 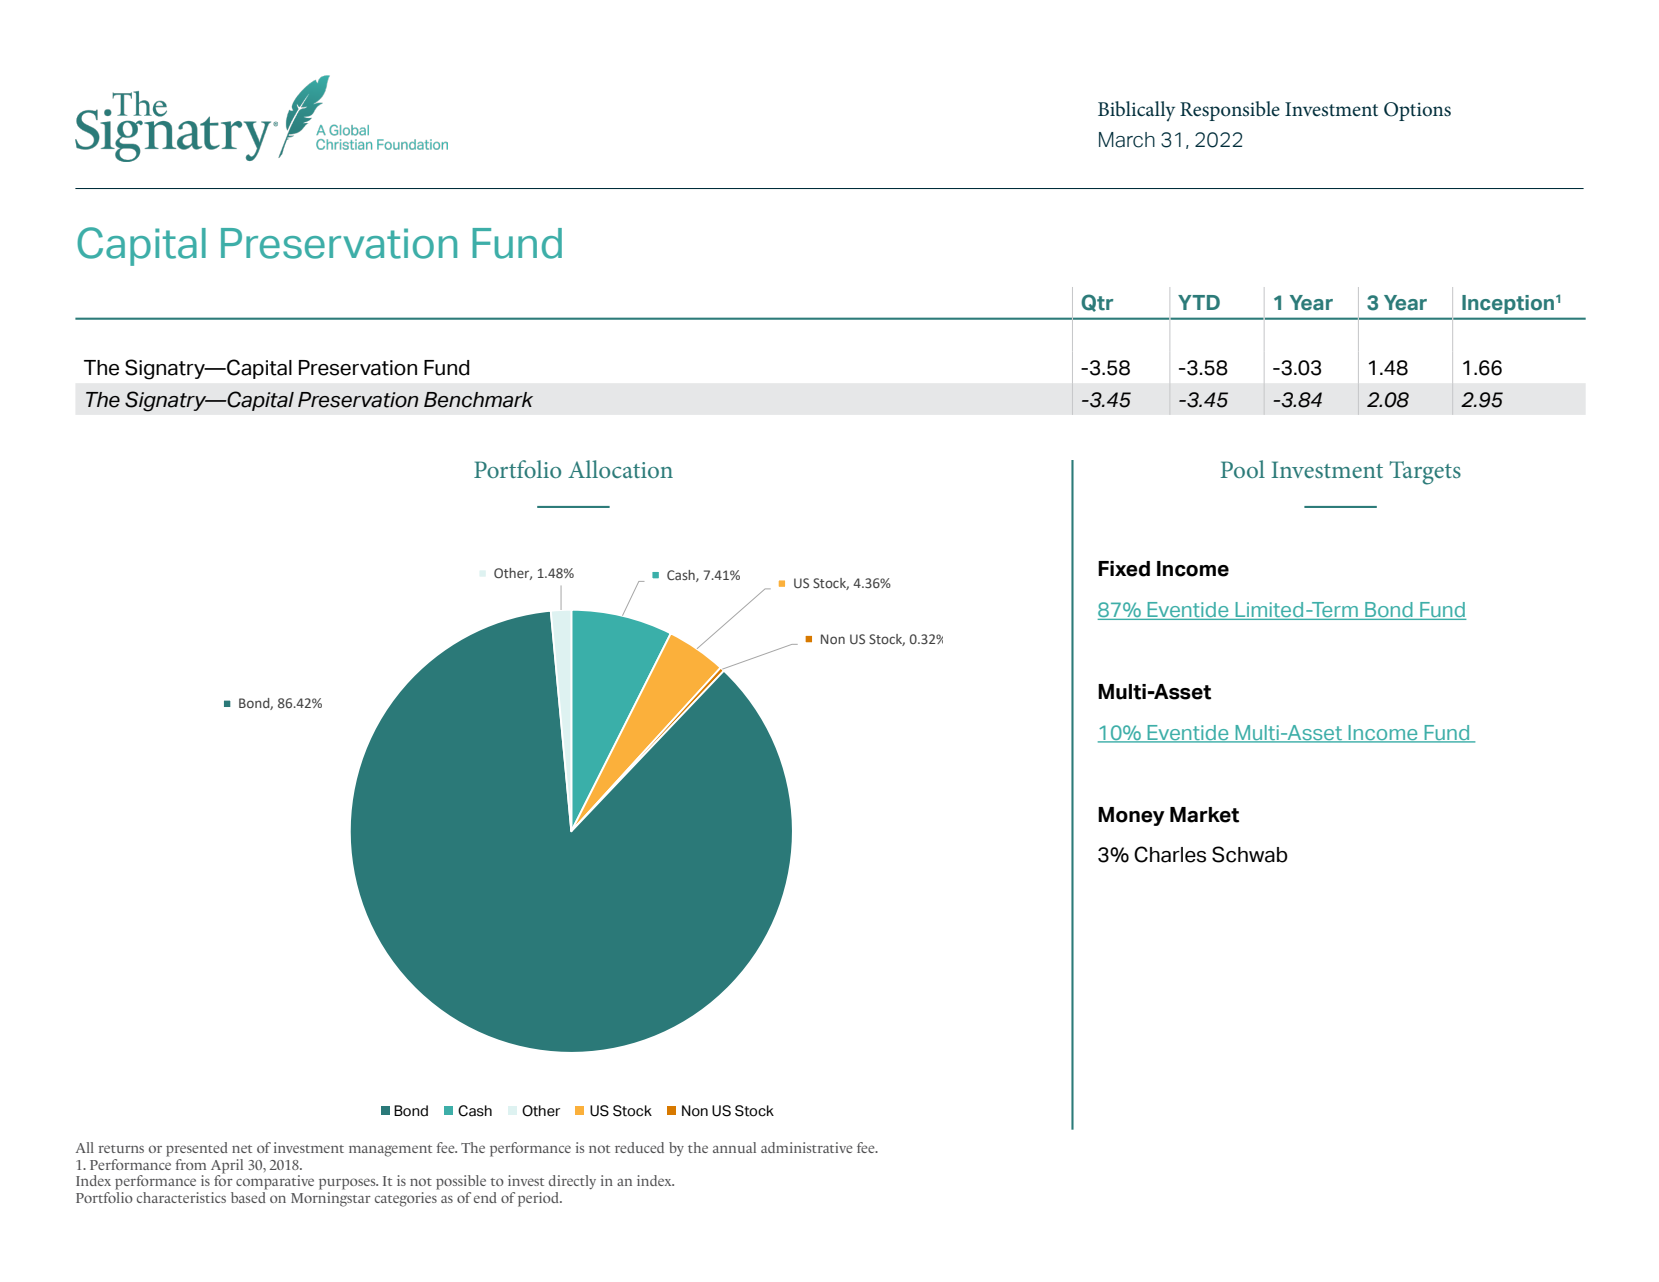 What do you see at coordinates (807, 1147) in the screenshot?
I see `administrative` at bounding box center [807, 1147].
